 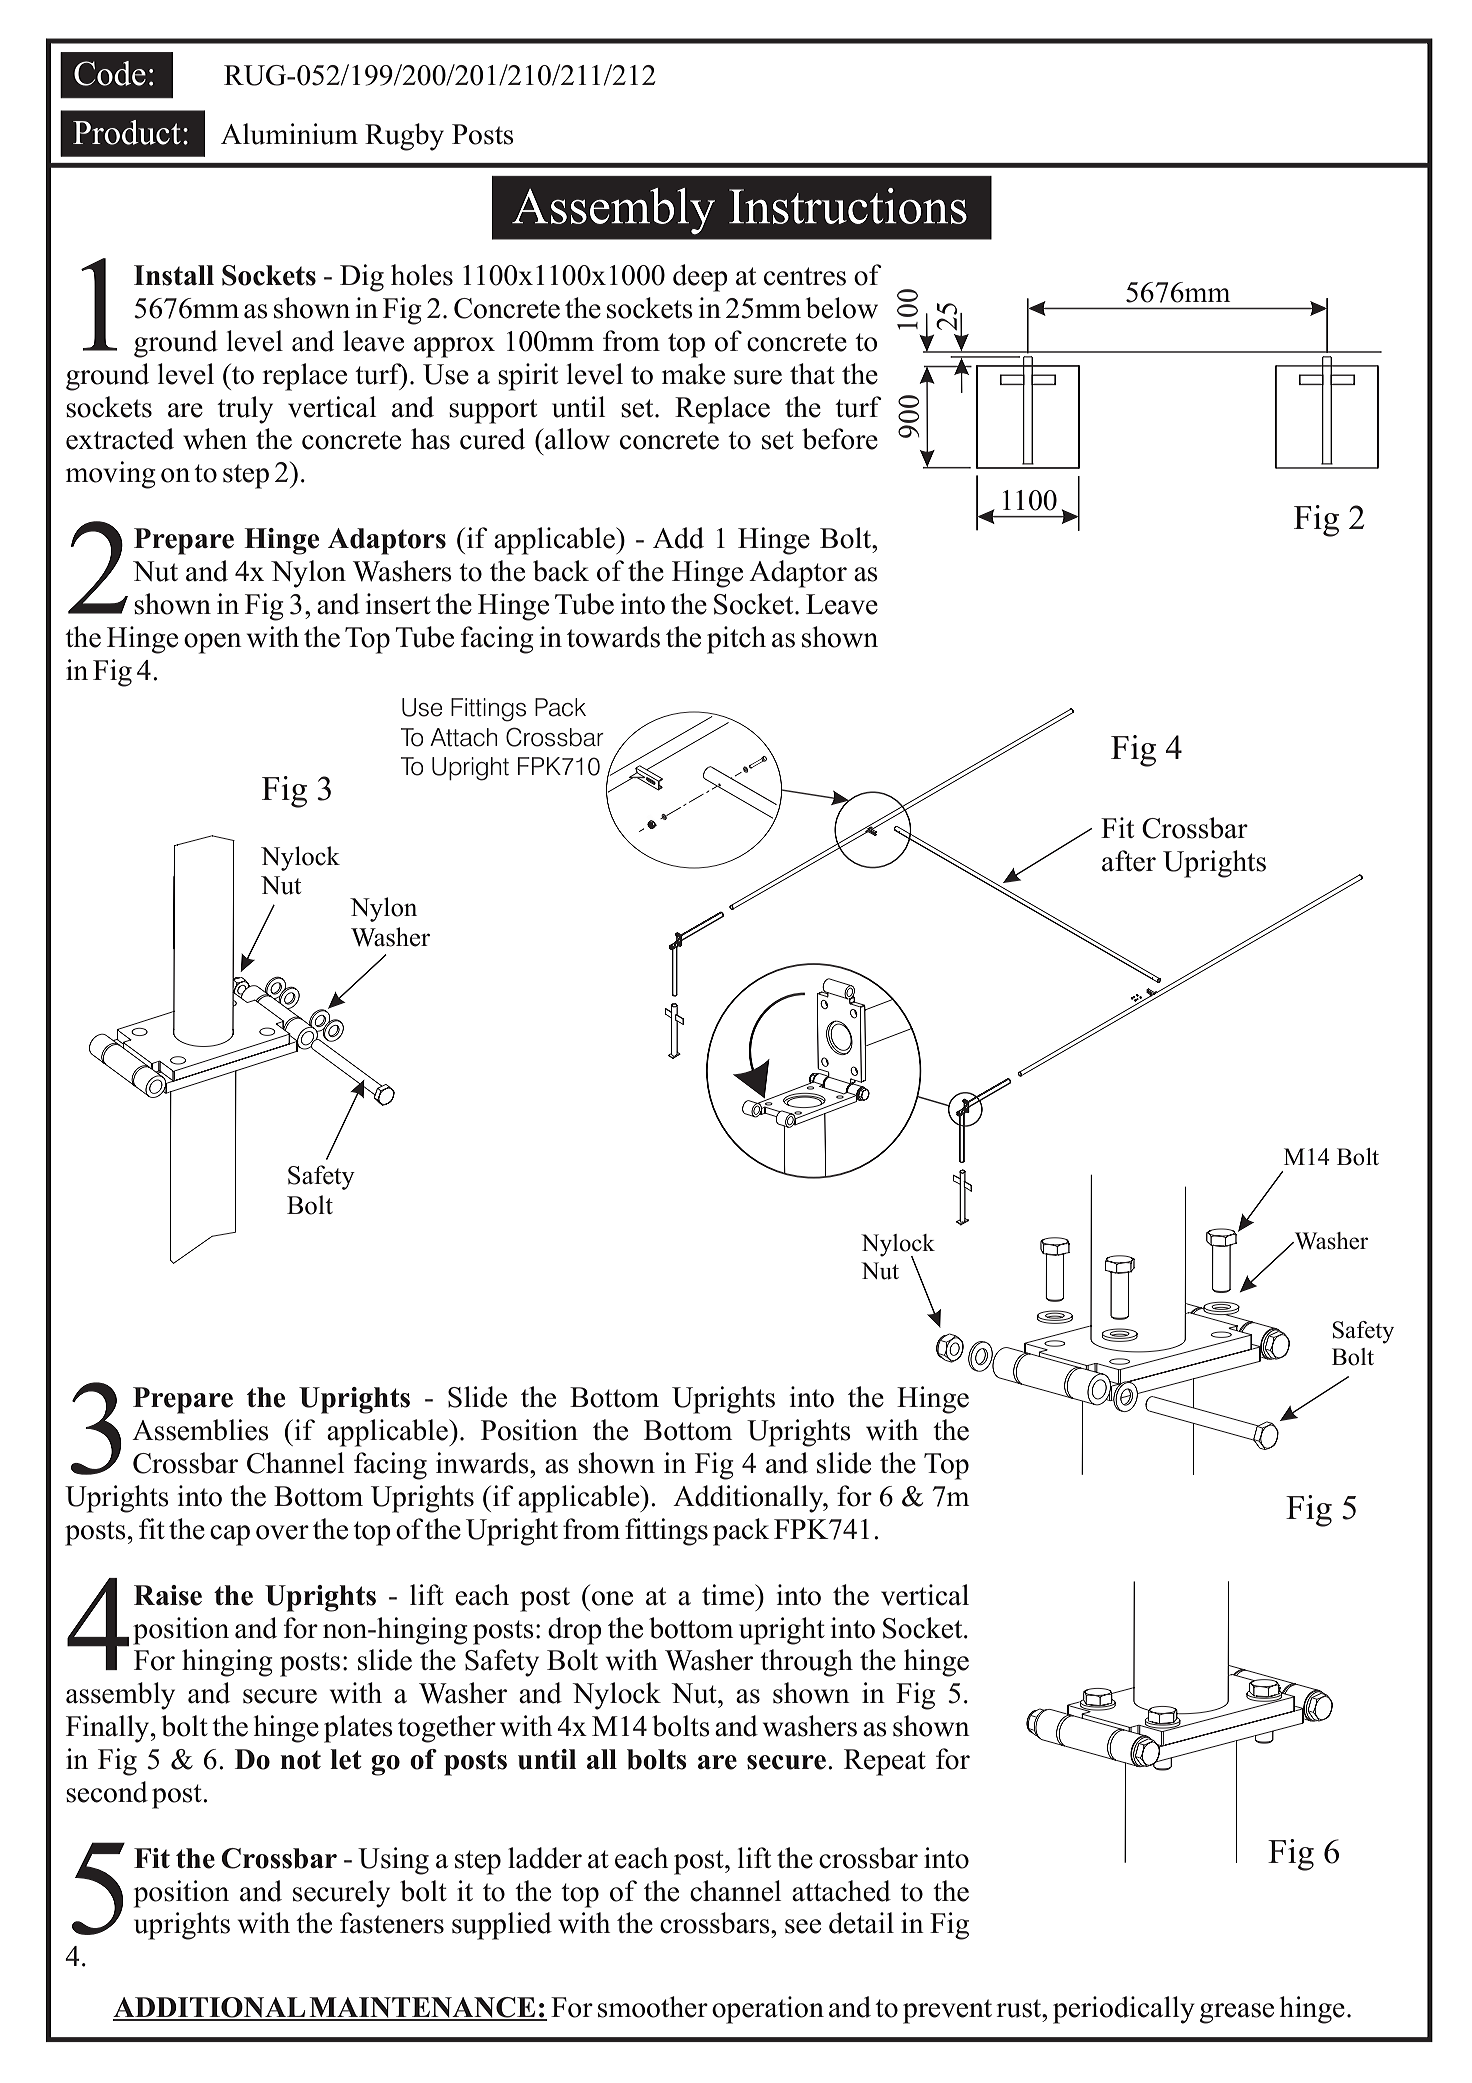 What do you see at coordinates (213, 643) in the screenshot?
I see `open` at bounding box center [213, 643].
